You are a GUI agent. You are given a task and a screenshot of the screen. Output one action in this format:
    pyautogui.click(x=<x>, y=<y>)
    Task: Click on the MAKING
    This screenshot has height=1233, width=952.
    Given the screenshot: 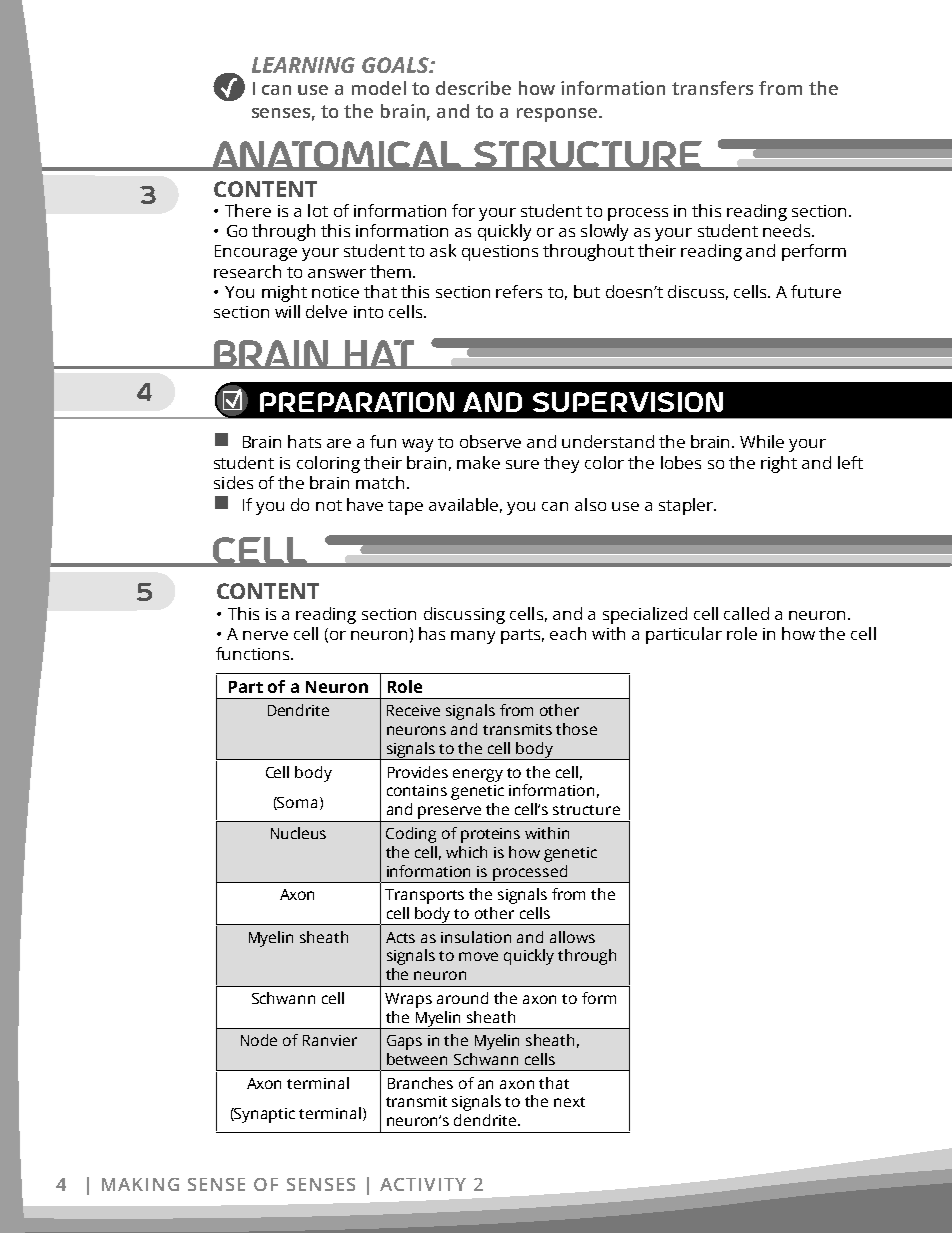 What is the action you would take?
    pyautogui.click(x=140, y=1184)
